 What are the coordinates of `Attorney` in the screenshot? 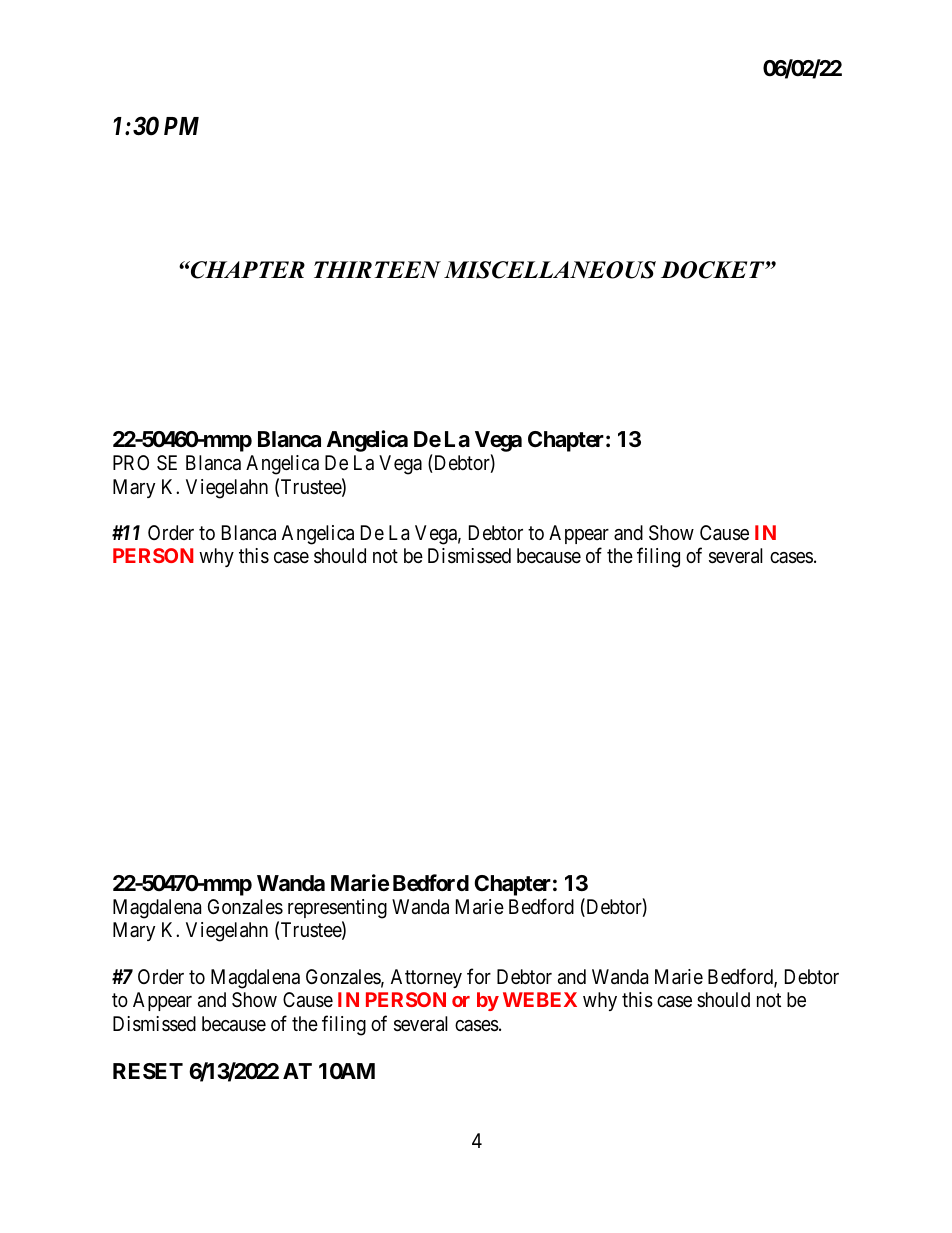 It's located at (426, 978).
